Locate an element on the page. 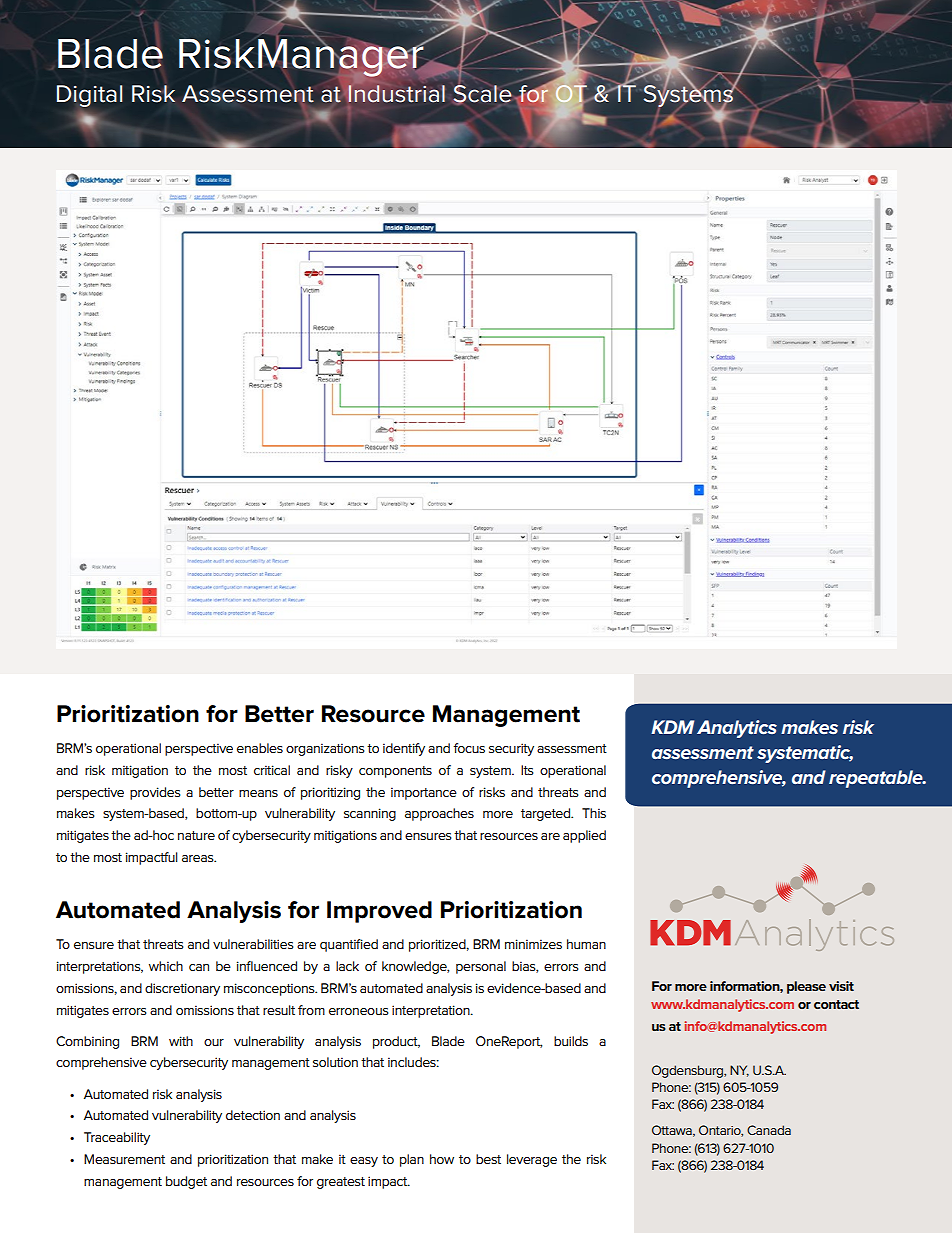 Image resolution: width=952 pixels, height=1233 pixels. Industrial is located at coordinates (396, 93).
